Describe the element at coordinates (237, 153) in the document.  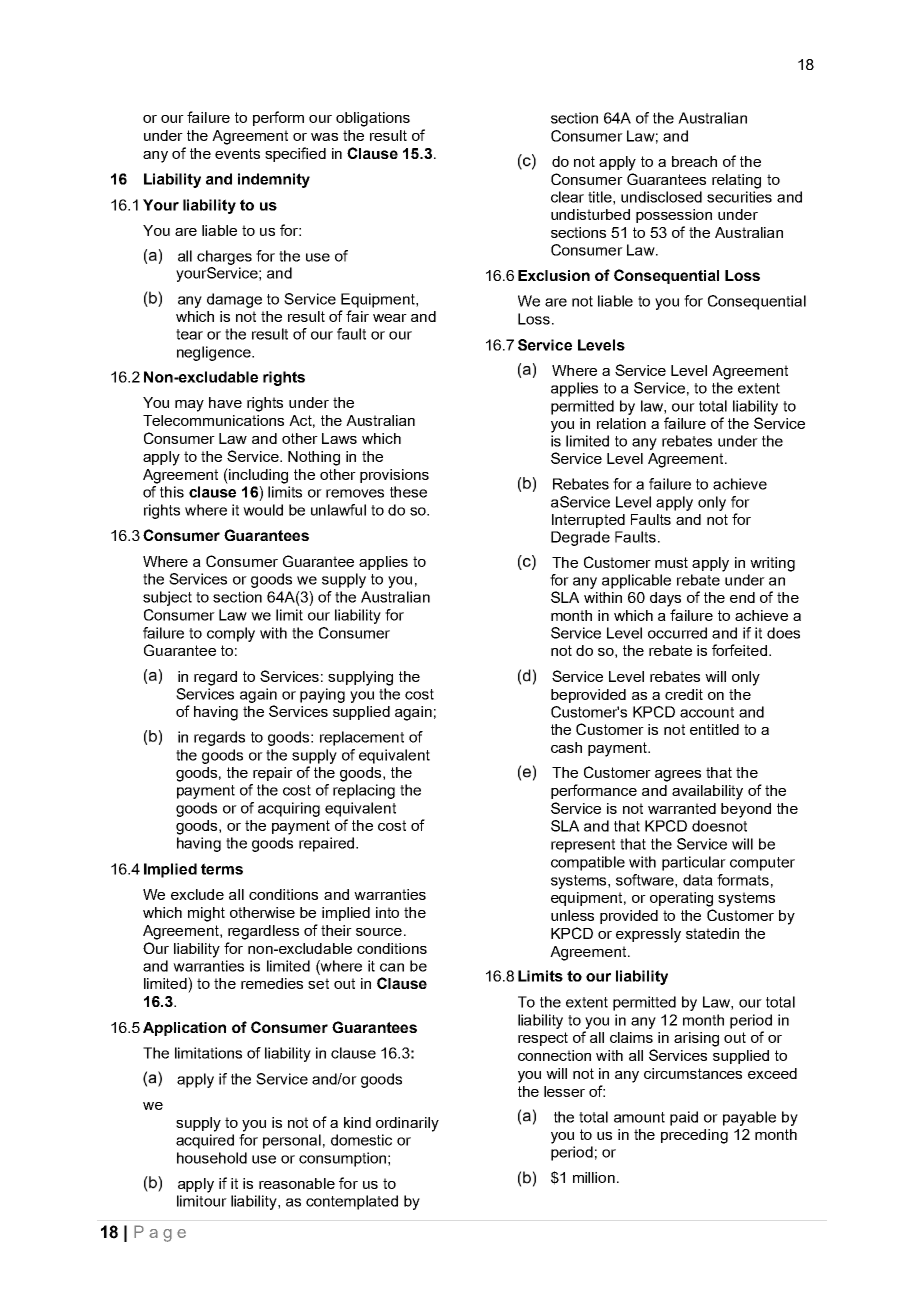
I see `events` at that location.
